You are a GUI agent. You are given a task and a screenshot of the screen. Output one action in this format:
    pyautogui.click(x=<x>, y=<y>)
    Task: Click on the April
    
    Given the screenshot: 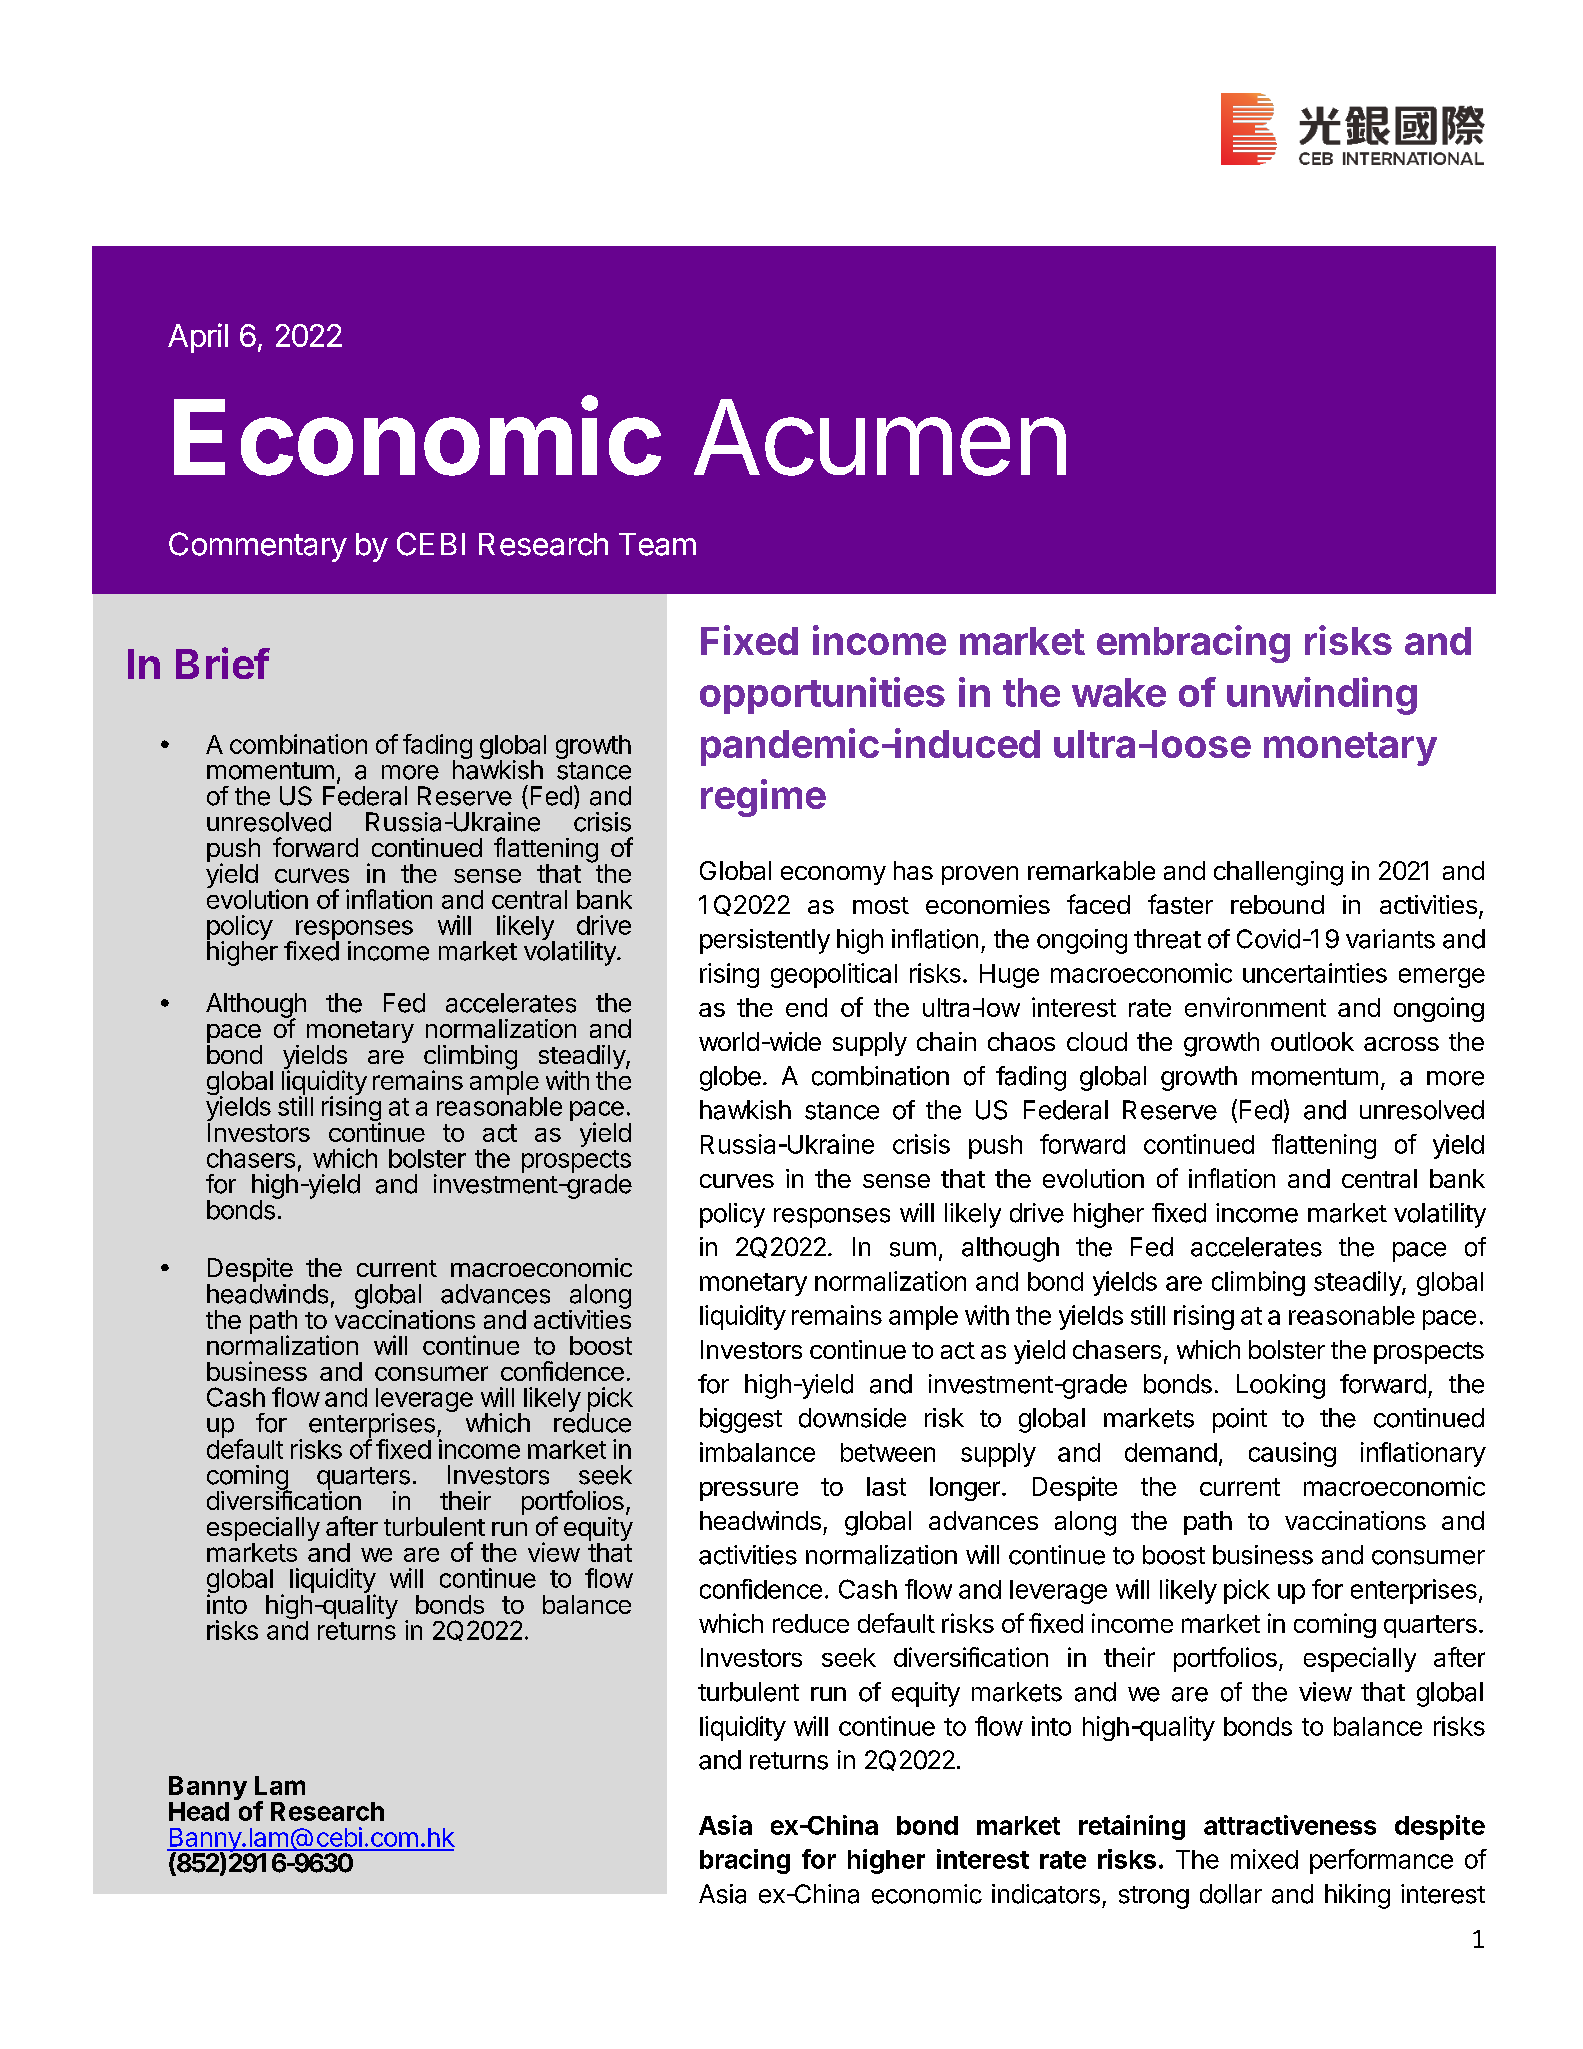 What is the action you would take?
    pyautogui.click(x=198, y=338)
